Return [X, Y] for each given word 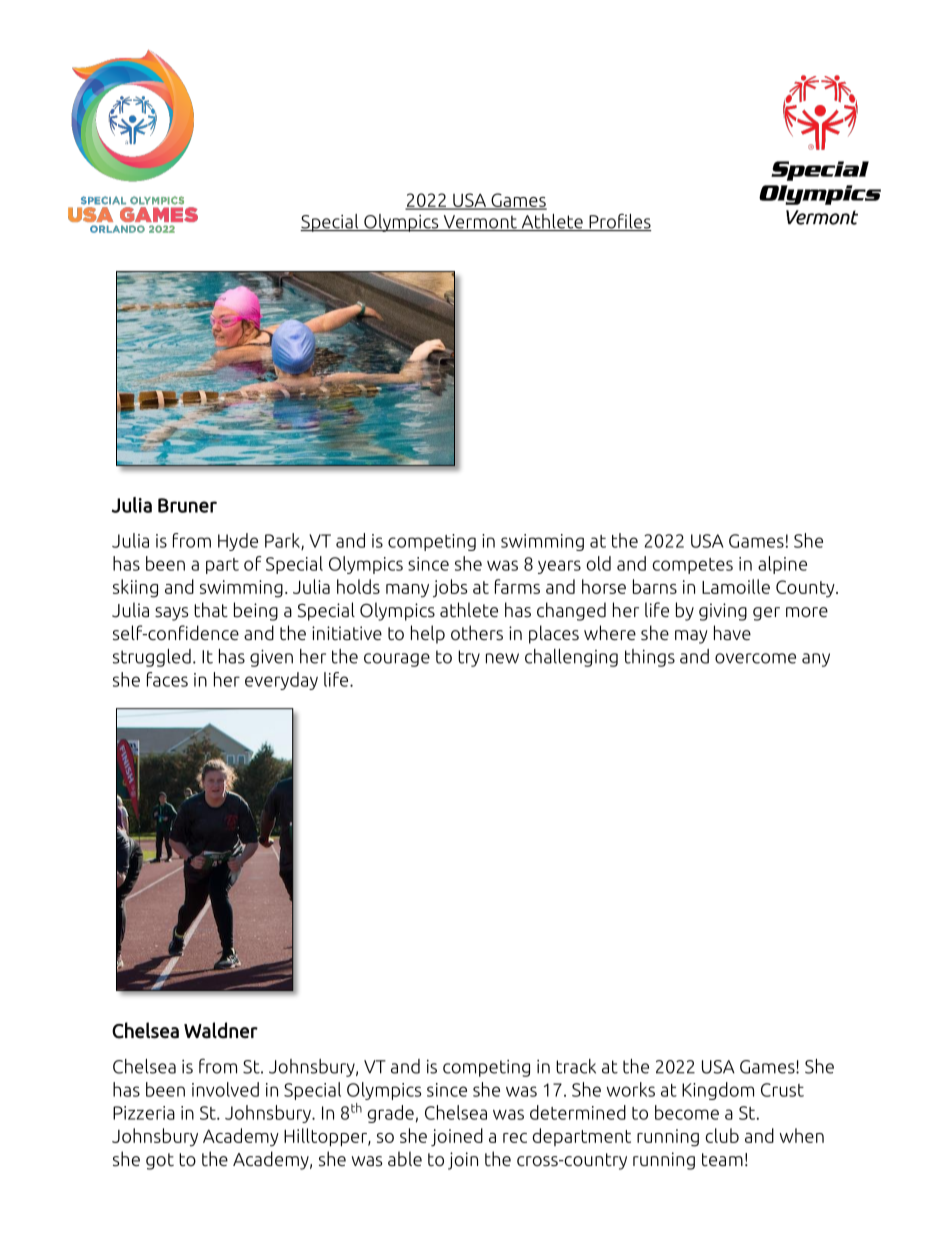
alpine [782, 565]
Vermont [480, 223]
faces [167, 679]
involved [225, 1089]
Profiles [619, 222]
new [502, 658]
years [559, 567]
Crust [782, 1090]
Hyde [238, 542]
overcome [755, 658]
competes [692, 566]
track [576, 1066]
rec [515, 1138]
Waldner [221, 1030]
